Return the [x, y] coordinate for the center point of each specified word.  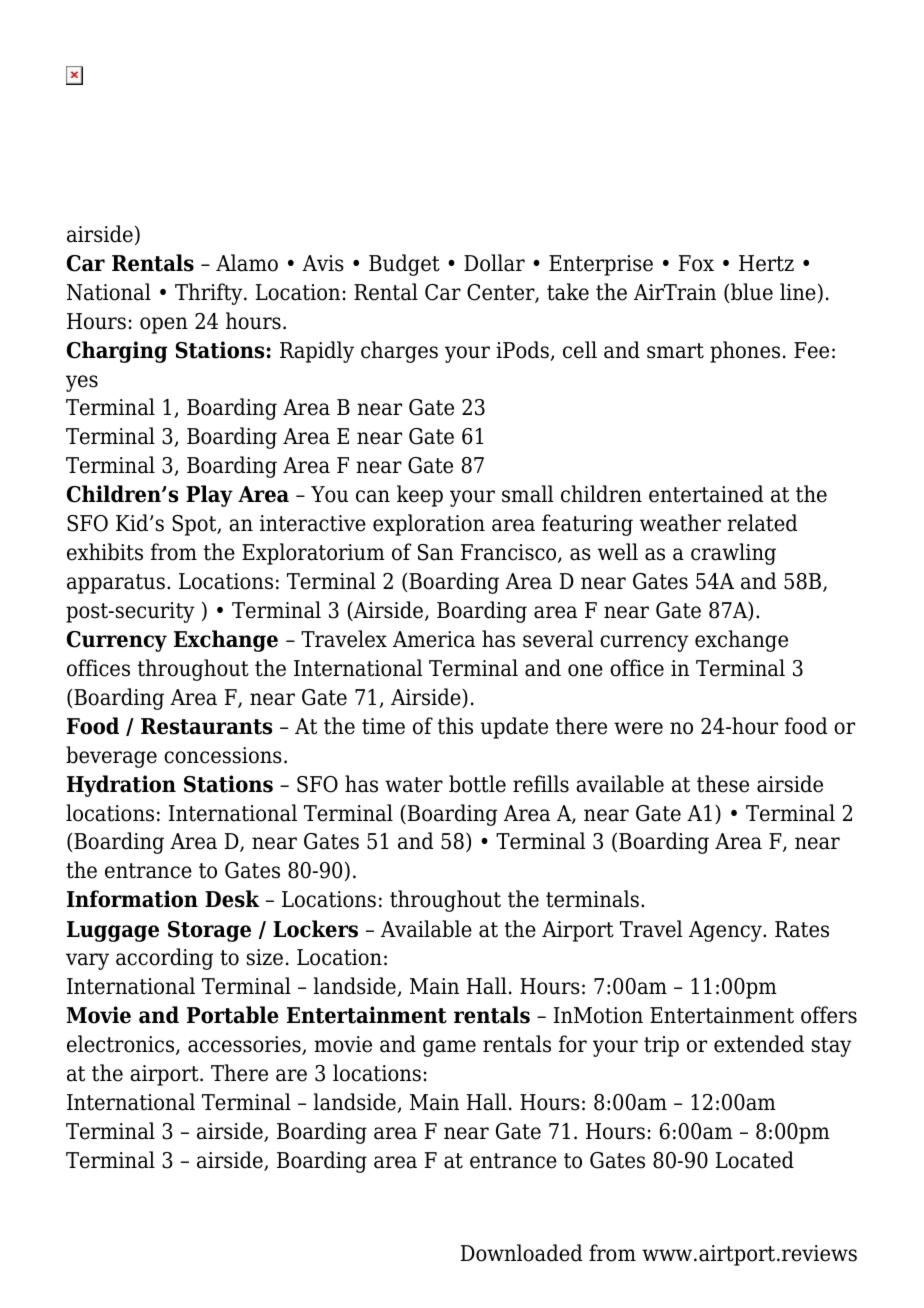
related [762, 523]
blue [752, 292]
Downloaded [522, 1253]
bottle [477, 784]
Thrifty [210, 294]
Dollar [494, 263]
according [164, 959]
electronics [122, 1045]
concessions [223, 755]
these [723, 784]
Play [209, 496]
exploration [429, 525]
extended [759, 1044]
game [449, 1048]
